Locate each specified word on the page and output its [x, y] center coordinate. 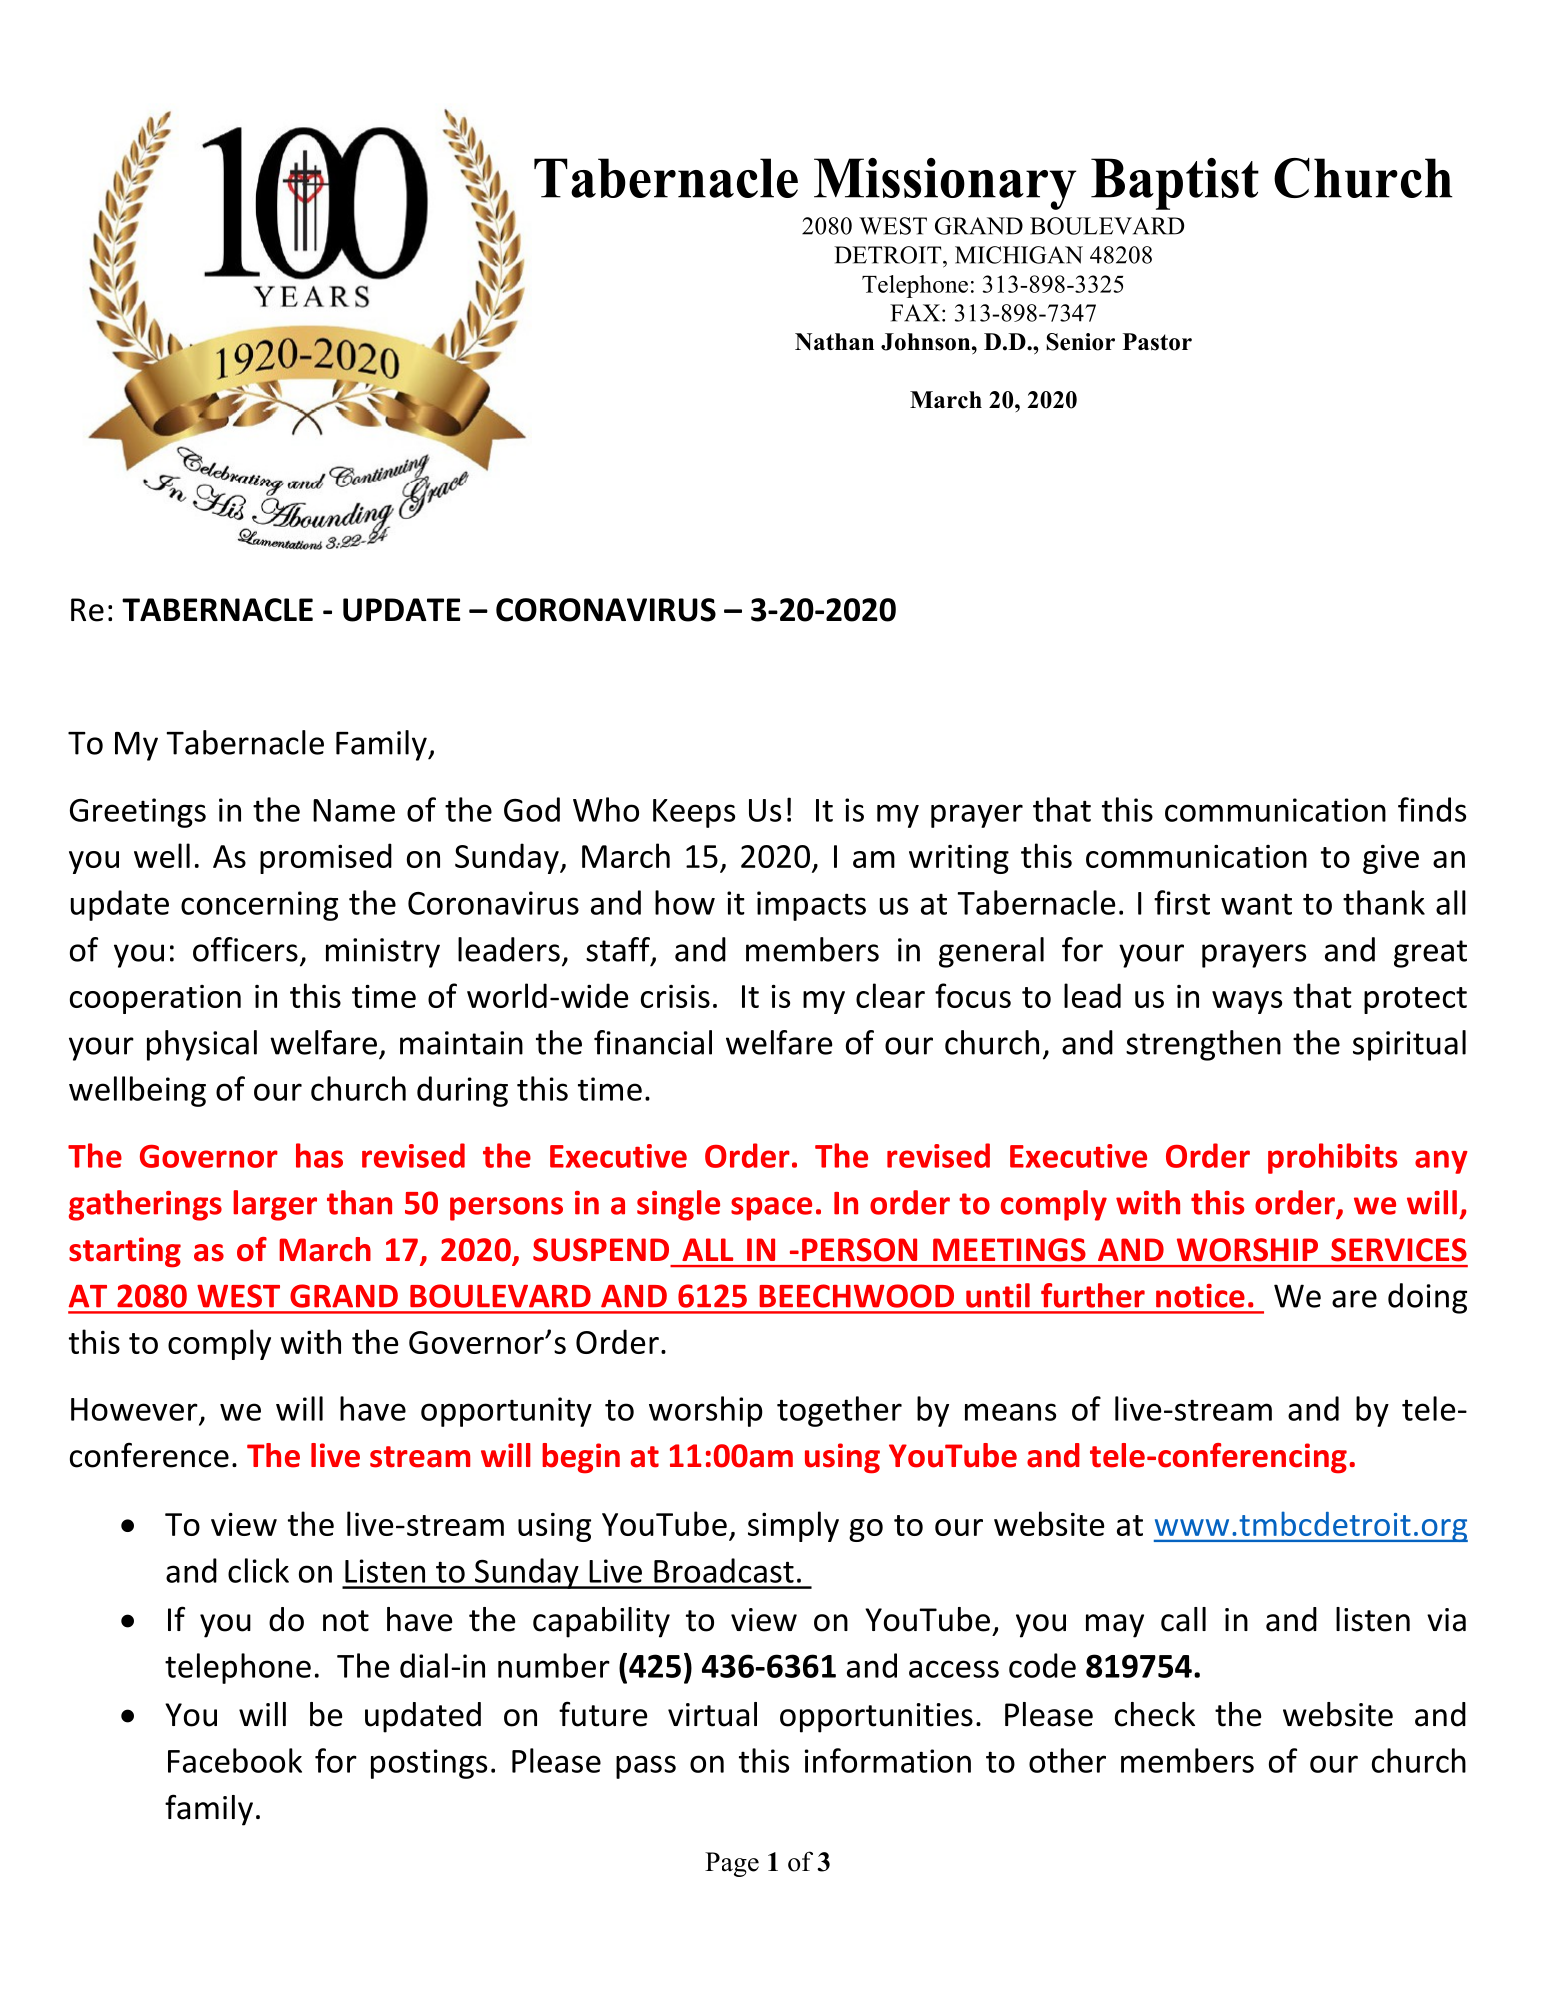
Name [354, 810]
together [839, 1411]
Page [732, 1864]
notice [1200, 1296]
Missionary [945, 184]
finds [1432, 809]
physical [202, 1045]
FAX [915, 313]
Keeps [694, 813]
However [134, 1409]
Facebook [235, 1760]
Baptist [1175, 184]
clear [890, 995]
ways [1247, 1002]
